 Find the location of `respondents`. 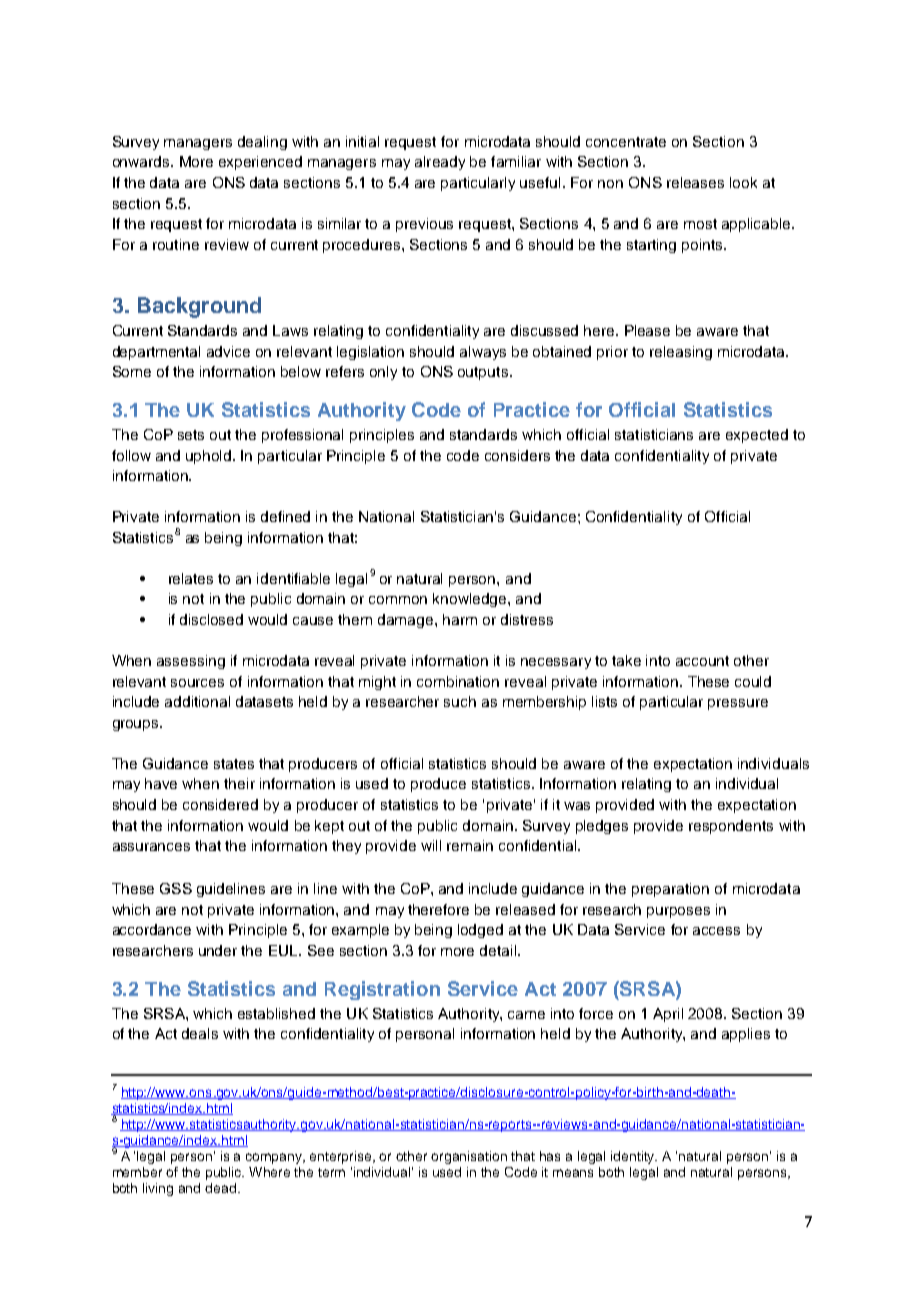

respondents is located at coordinates (731, 827).
